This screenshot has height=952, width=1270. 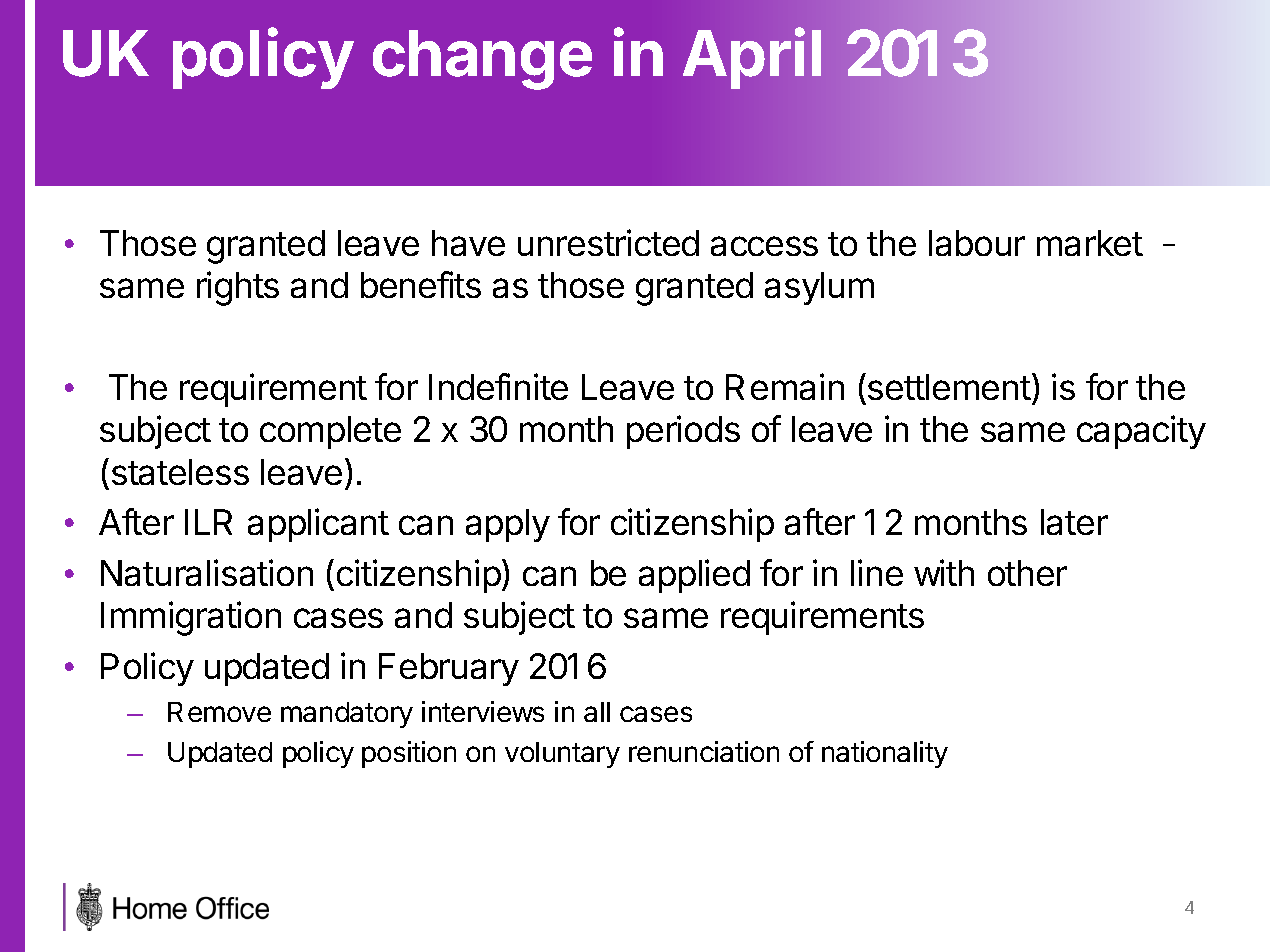 I want to click on nationality, so click(x=885, y=754).
